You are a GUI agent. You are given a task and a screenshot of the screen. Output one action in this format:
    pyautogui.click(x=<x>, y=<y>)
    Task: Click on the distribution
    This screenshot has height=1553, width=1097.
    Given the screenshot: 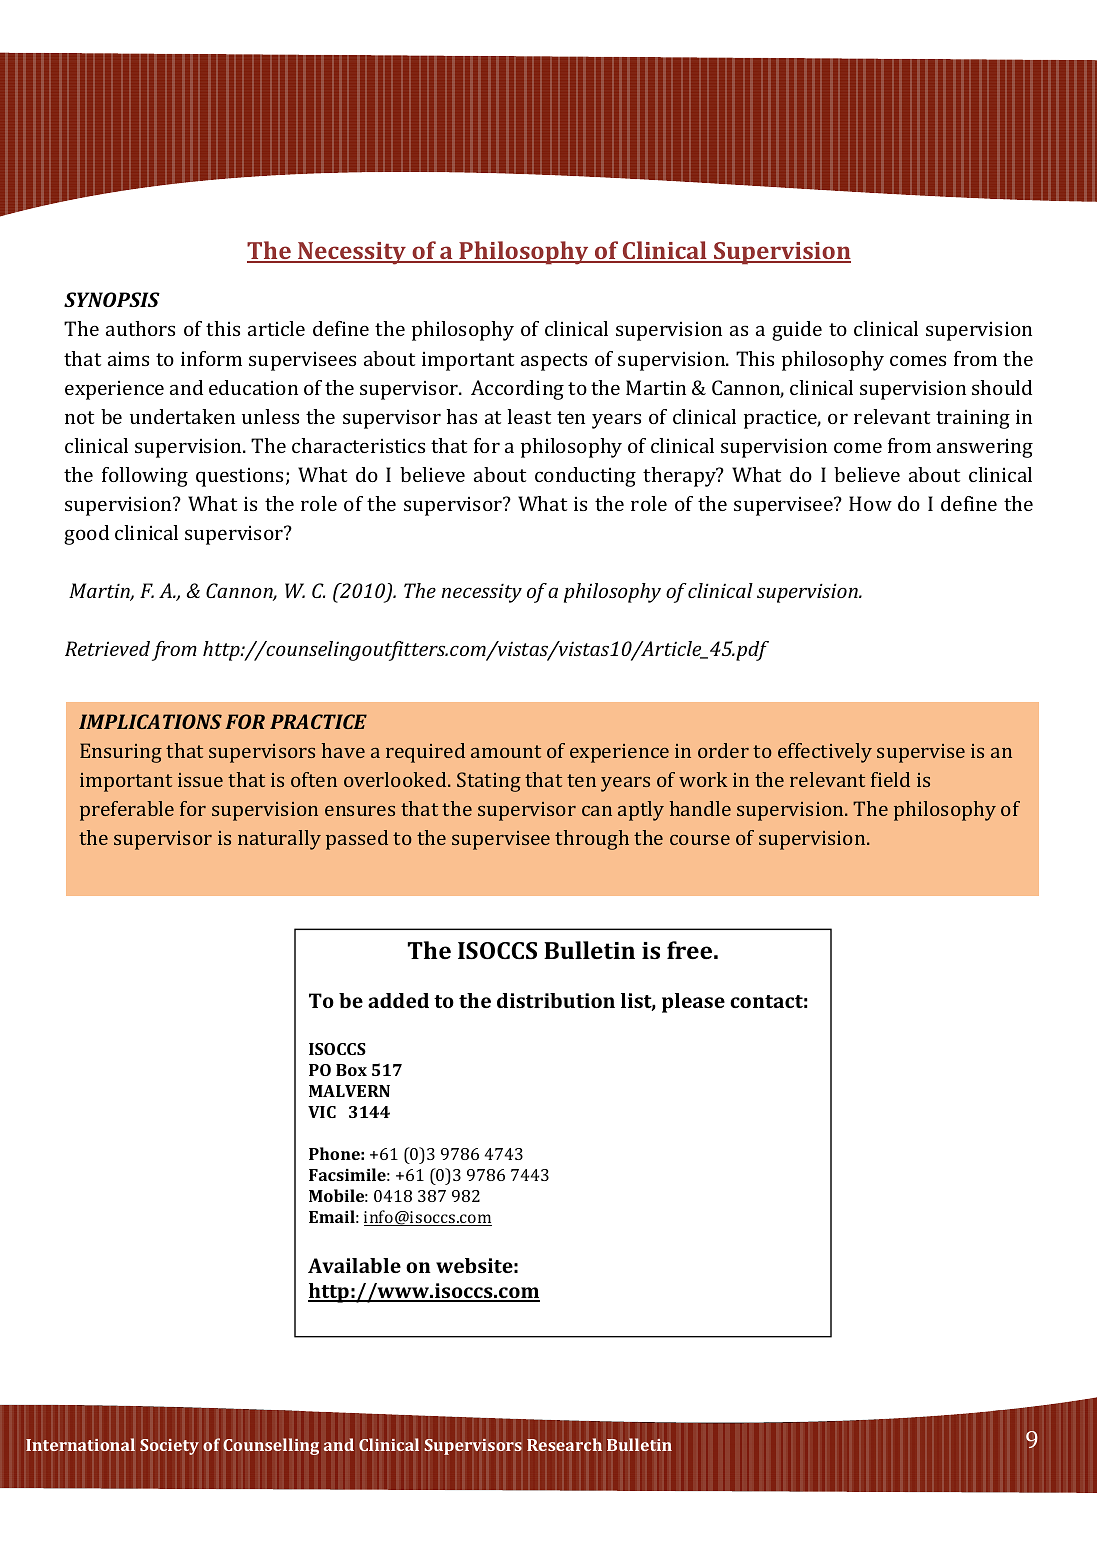 What is the action you would take?
    pyautogui.click(x=556, y=1000)
